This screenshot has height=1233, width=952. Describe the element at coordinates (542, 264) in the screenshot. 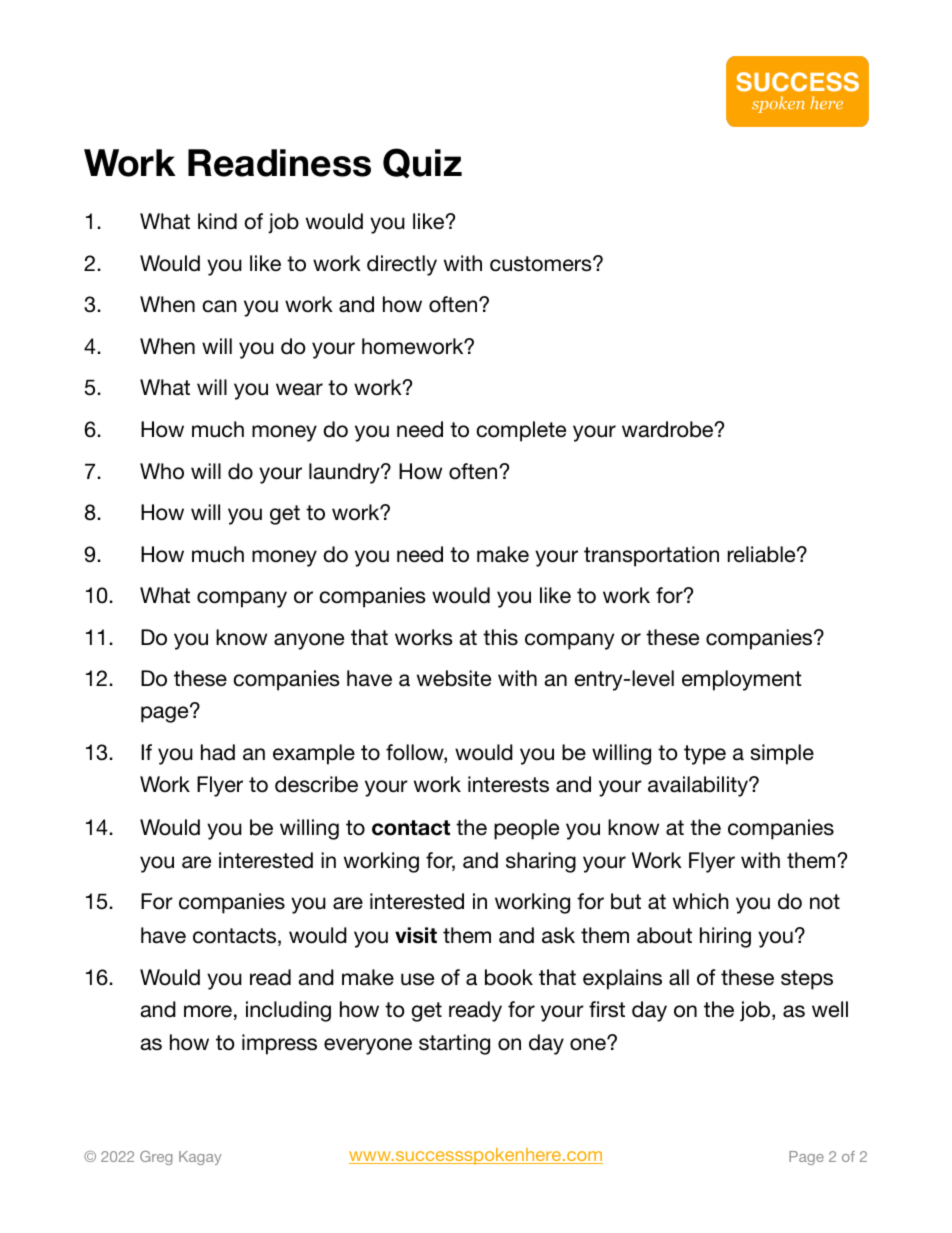

I see `customers` at that location.
